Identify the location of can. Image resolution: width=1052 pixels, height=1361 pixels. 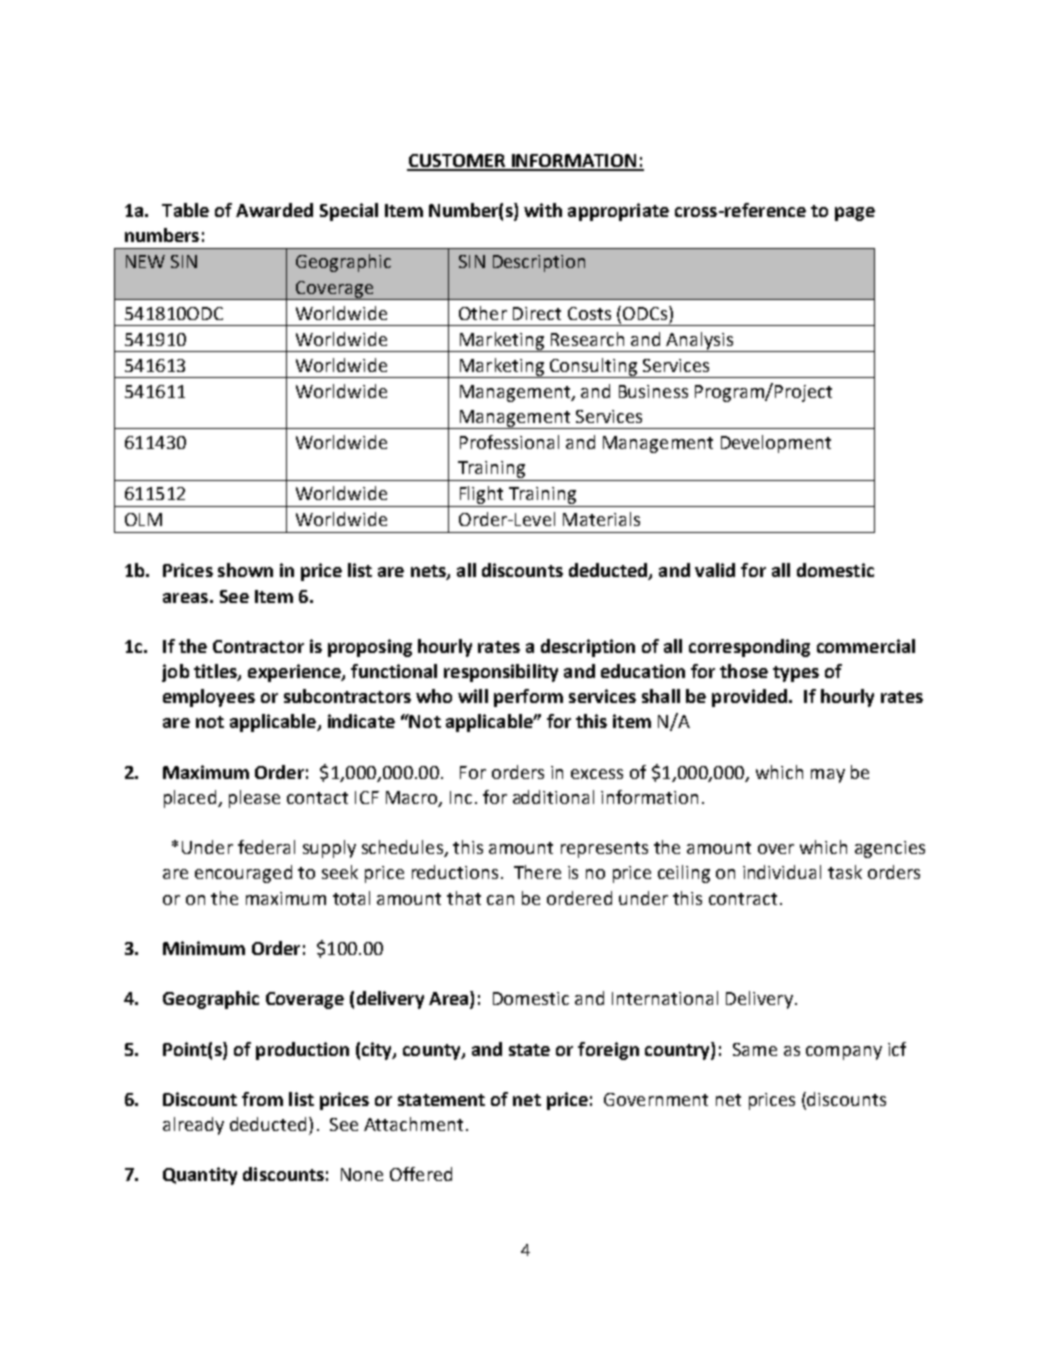
(500, 900).
